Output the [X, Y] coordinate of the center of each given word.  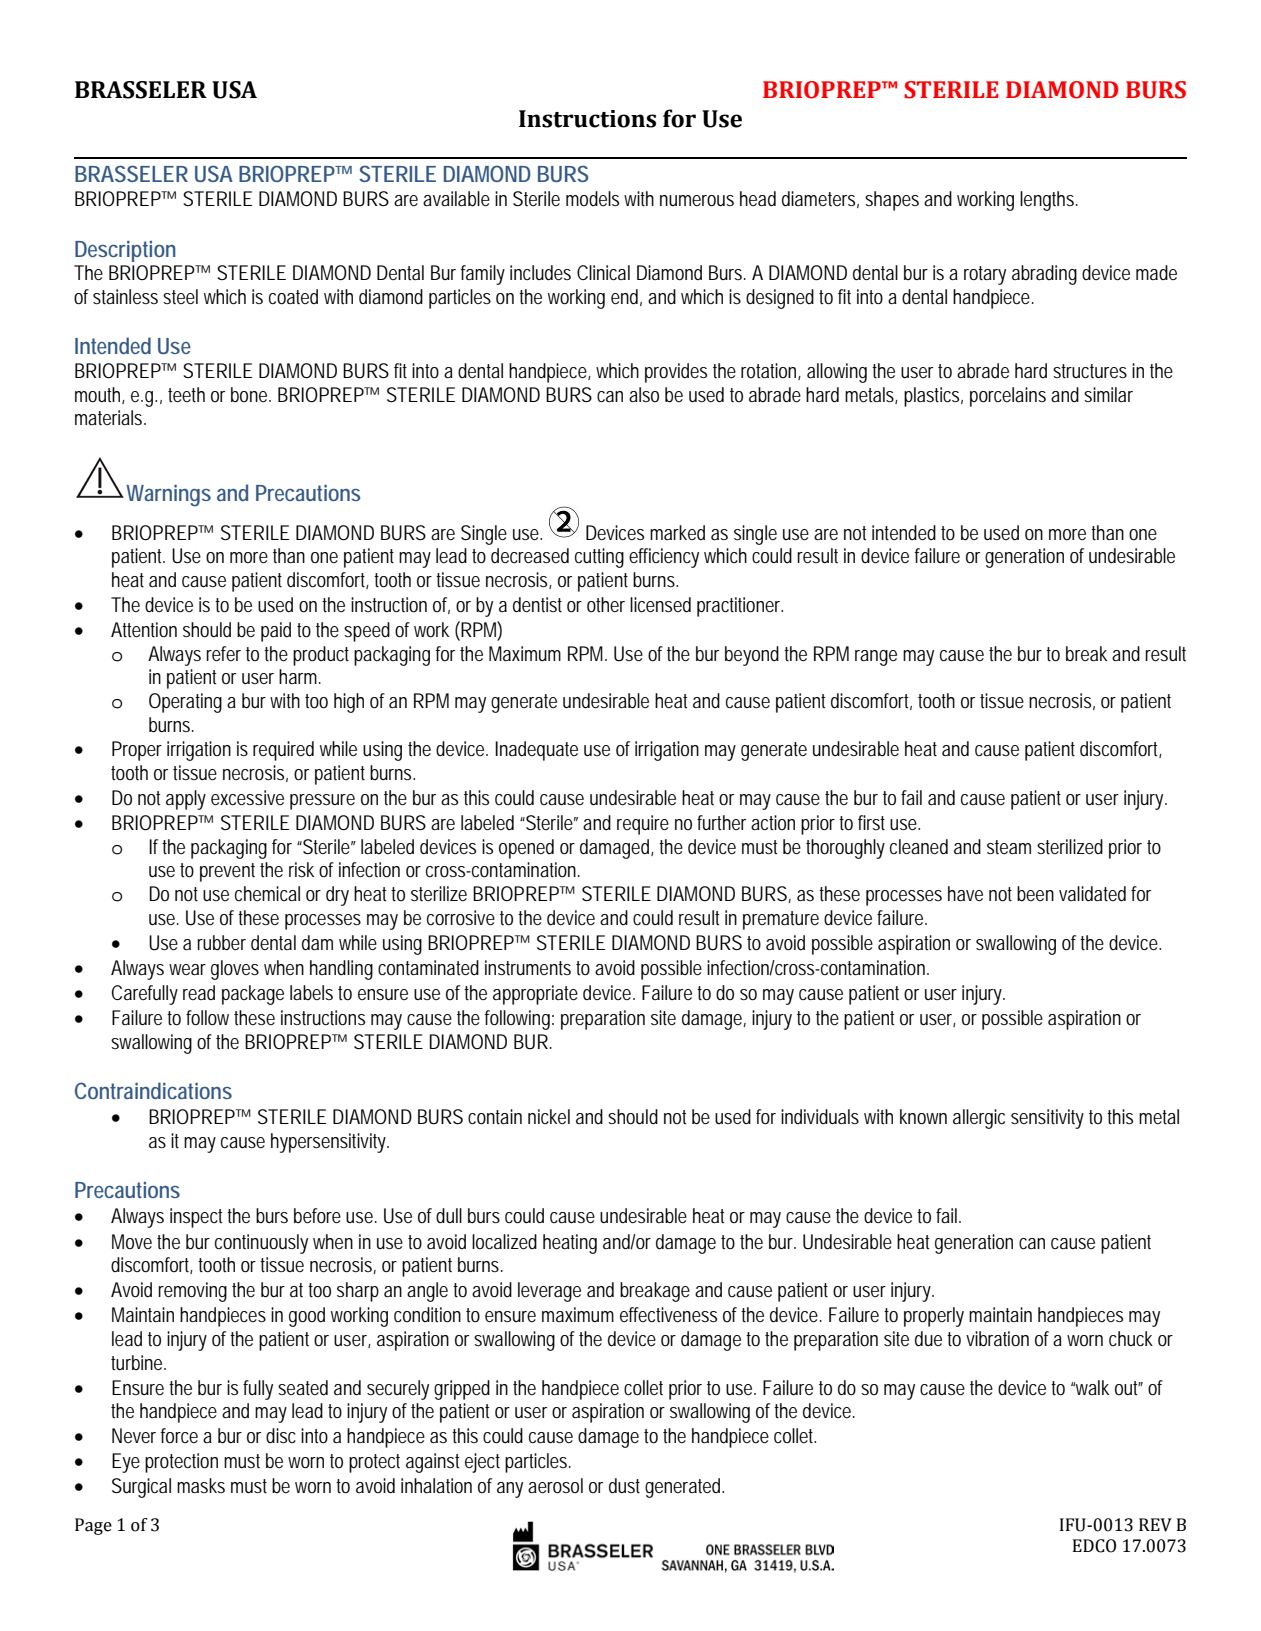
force [179, 1435]
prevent [227, 872]
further [721, 822]
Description [125, 251]
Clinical [603, 272]
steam [1009, 847]
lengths [1049, 201]
